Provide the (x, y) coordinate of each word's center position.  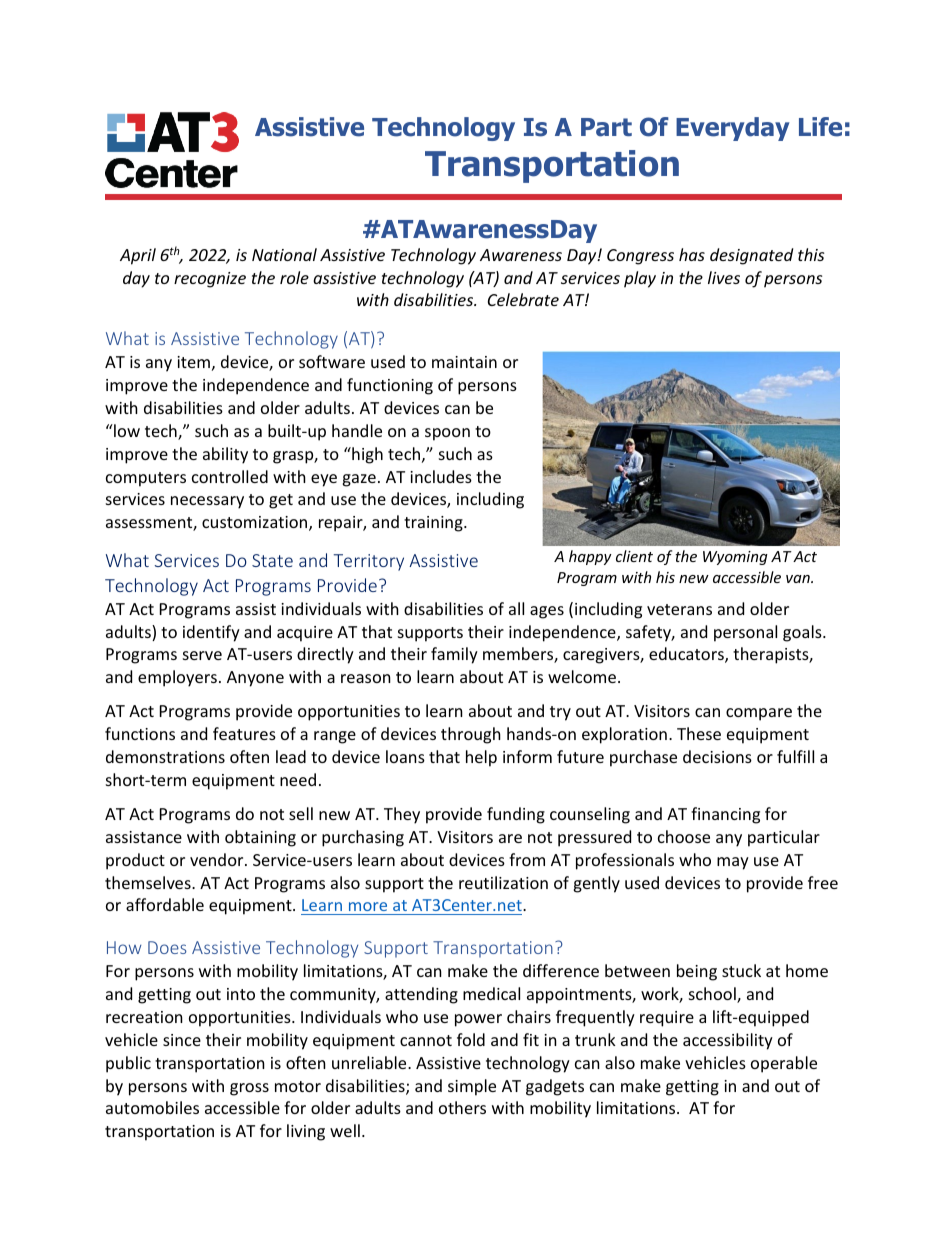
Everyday (732, 129)
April (138, 256)
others (462, 1107)
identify (211, 633)
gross (249, 1089)
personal (745, 633)
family (454, 655)
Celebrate (523, 299)
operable (784, 1064)
